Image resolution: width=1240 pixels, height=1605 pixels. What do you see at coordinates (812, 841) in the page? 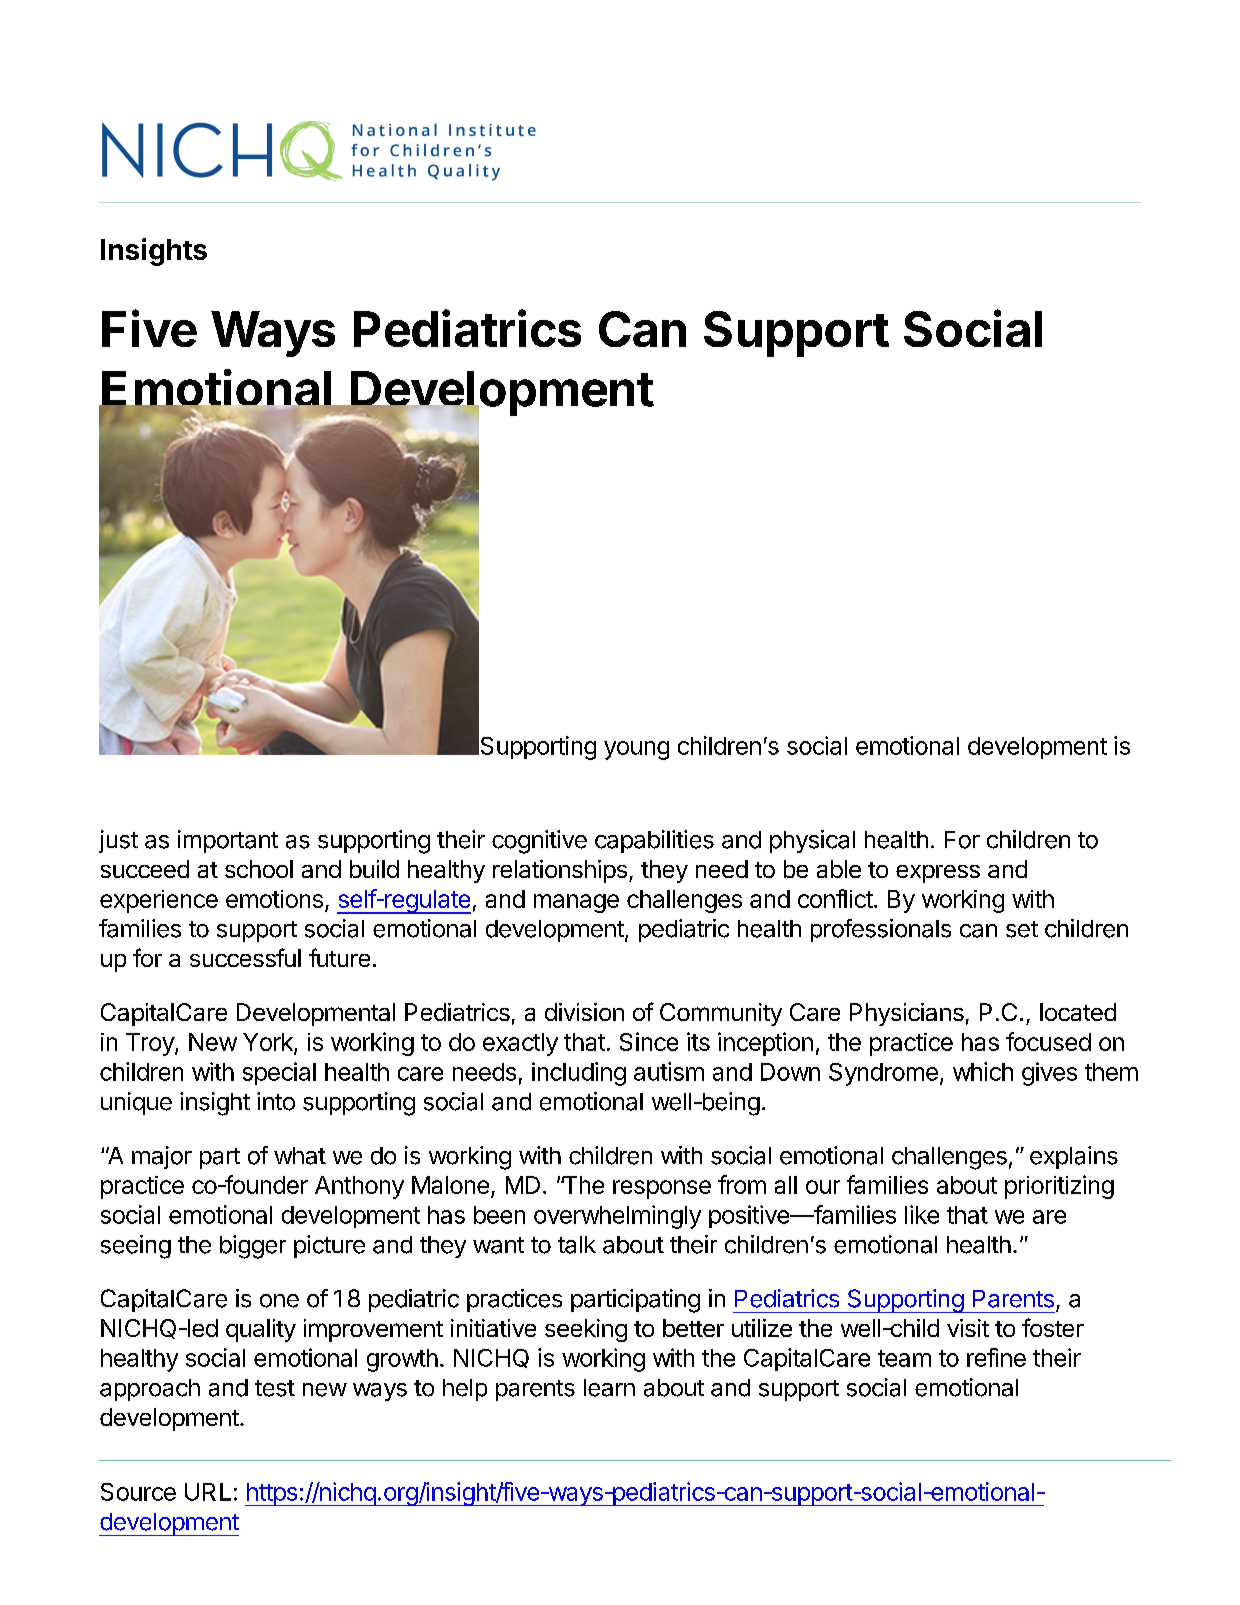
I see `physical` at bounding box center [812, 841].
